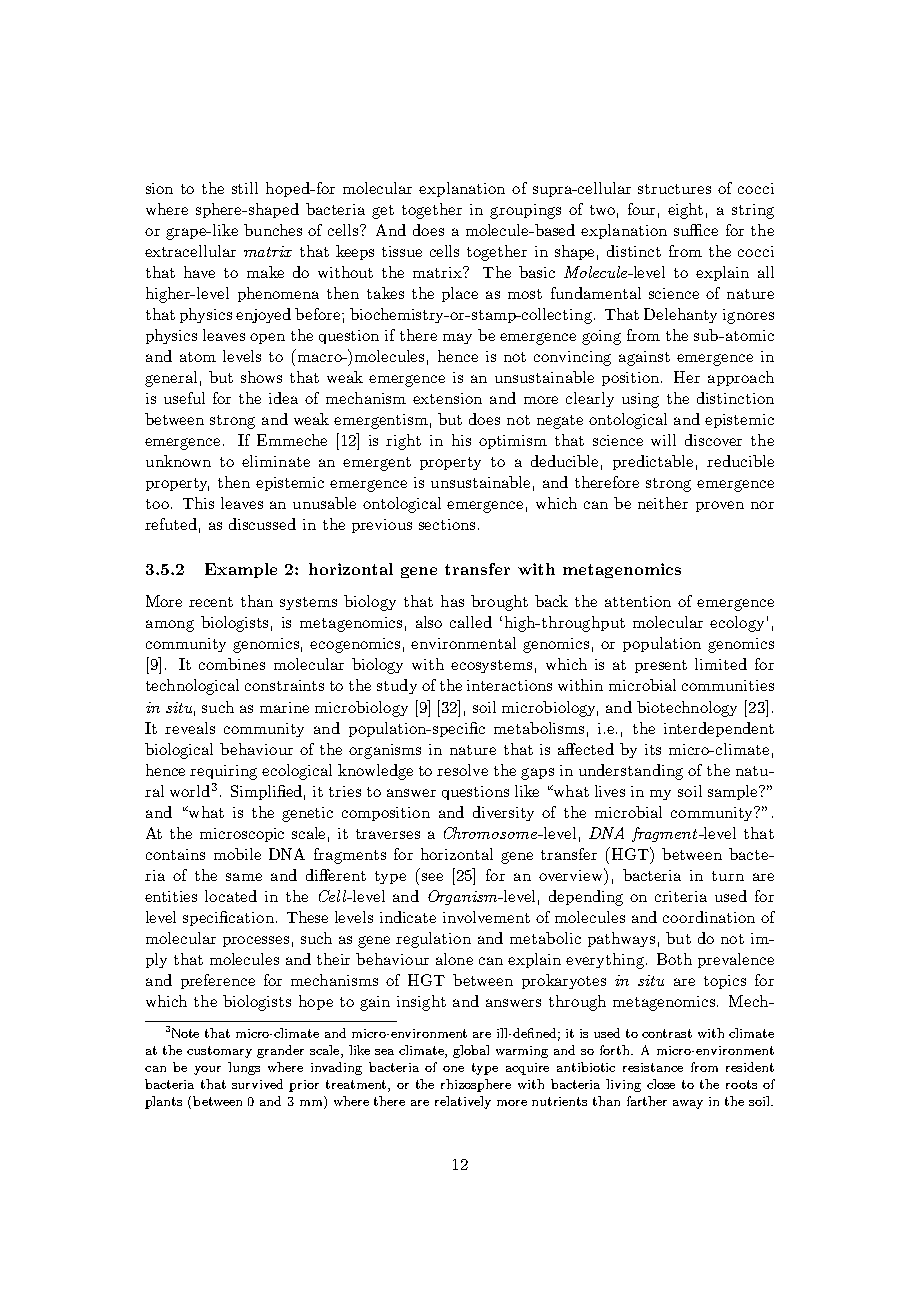  Describe the element at coordinates (471, 622) in the page. I see `called` at that location.
